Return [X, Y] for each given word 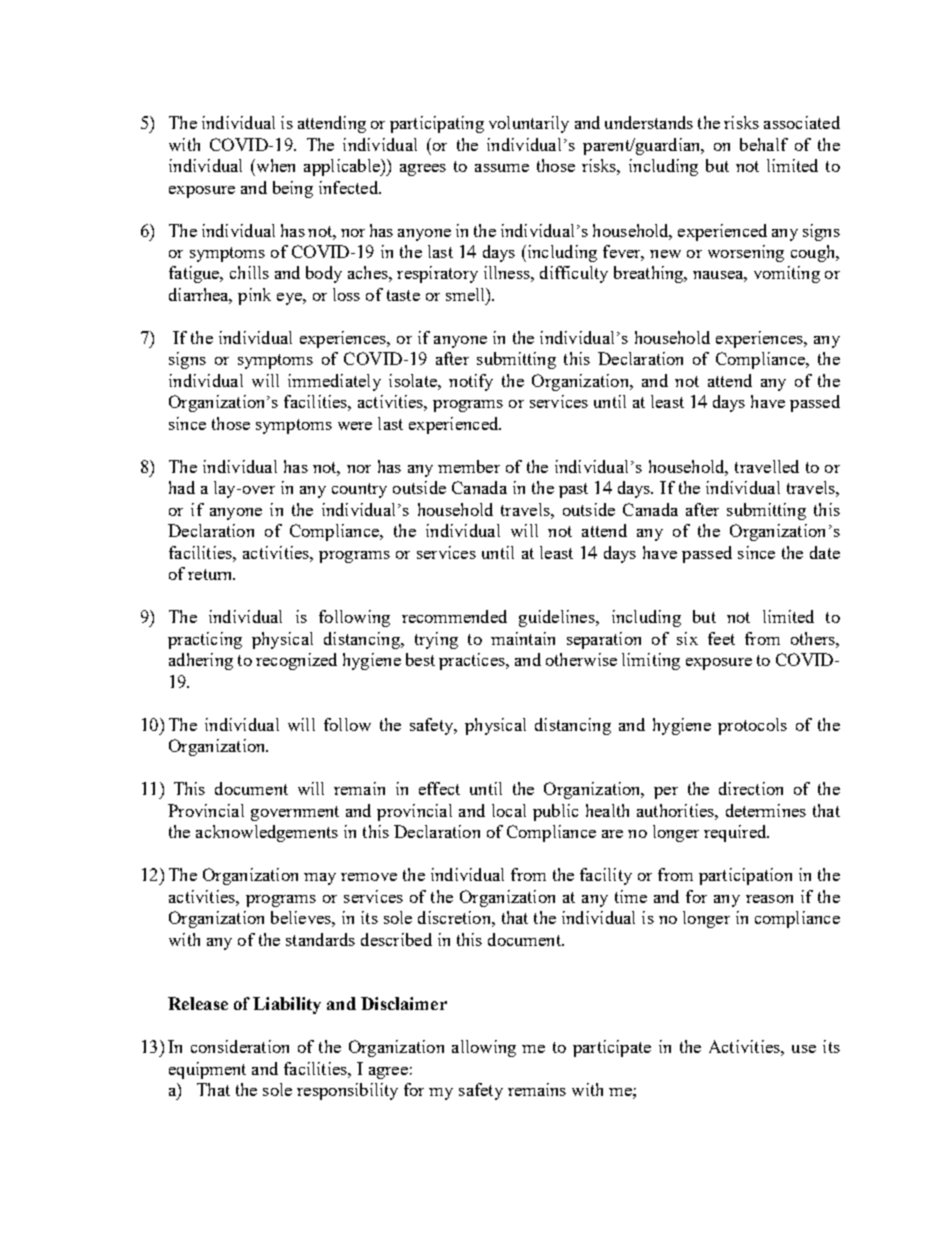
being [293, 189]
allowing [484, 1048]
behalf [764, 144]
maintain [523, 638]
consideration [240, 1046]
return [211, 574]
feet [721, 638]
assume [502, 168]
